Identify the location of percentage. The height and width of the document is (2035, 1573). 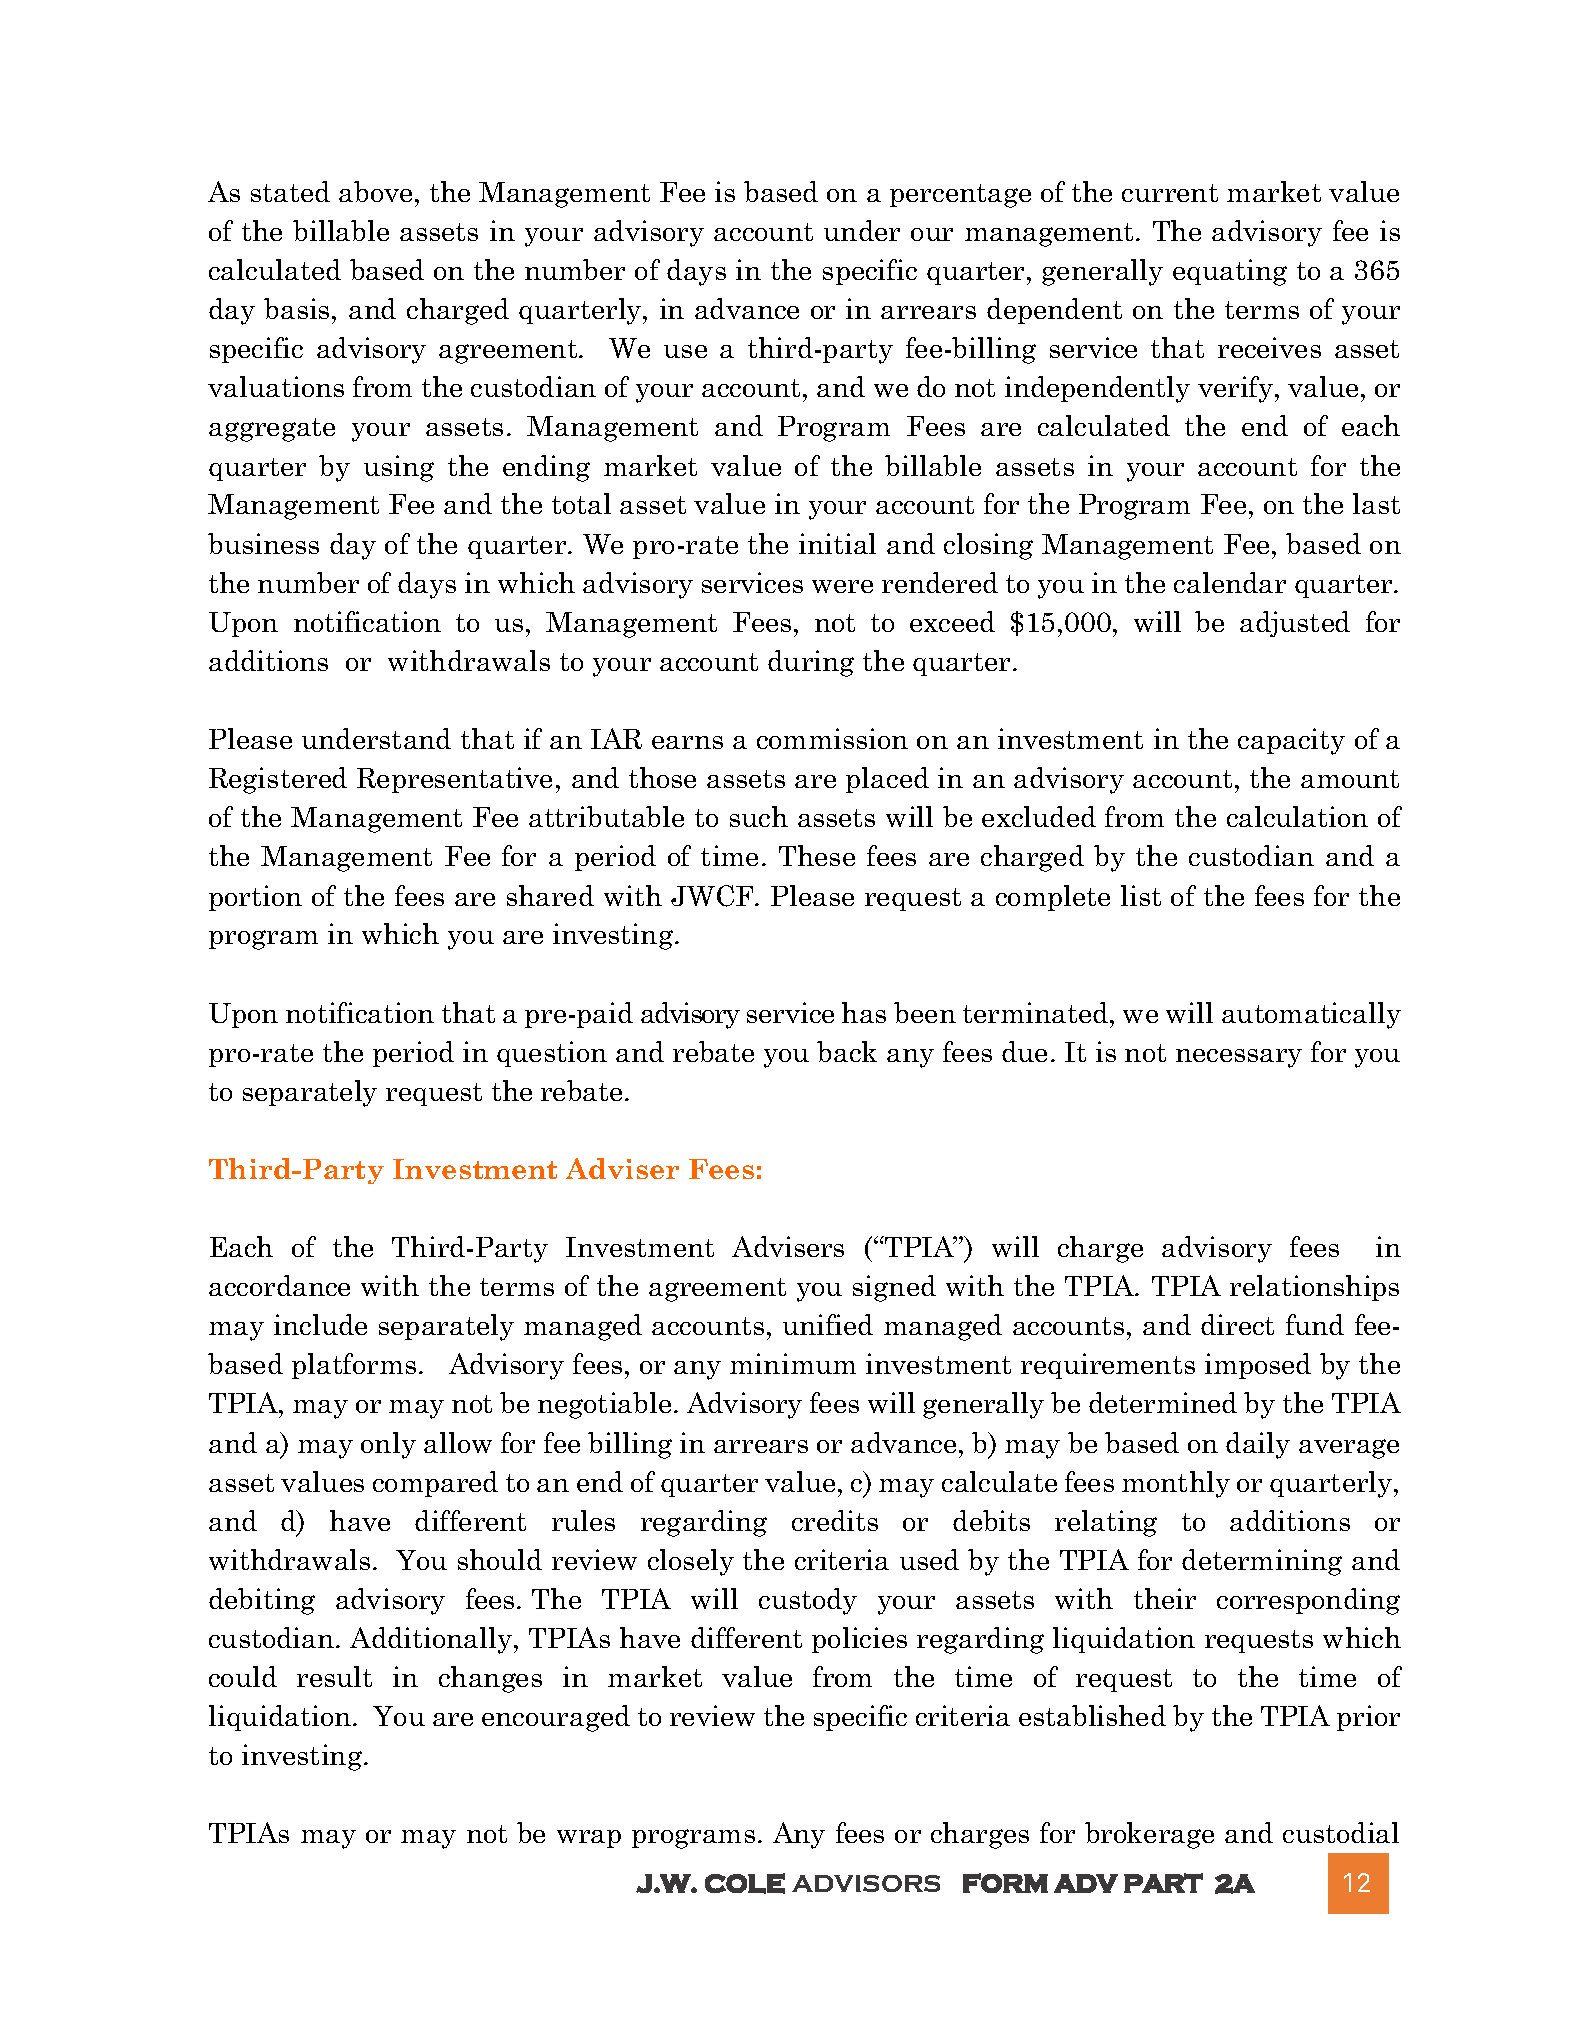
(960, 196).
